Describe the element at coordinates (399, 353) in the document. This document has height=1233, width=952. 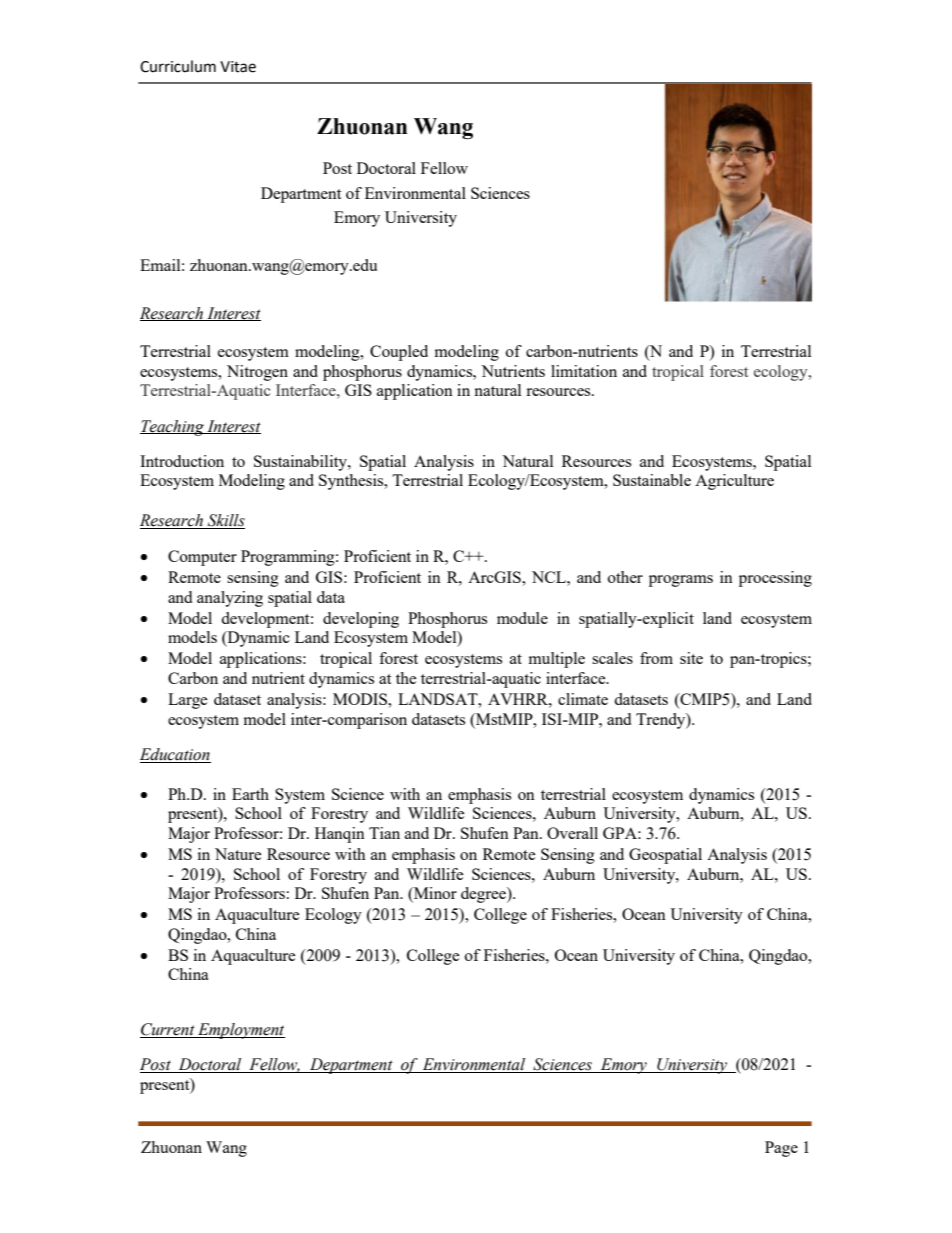
I see `Coupled` at that location.
